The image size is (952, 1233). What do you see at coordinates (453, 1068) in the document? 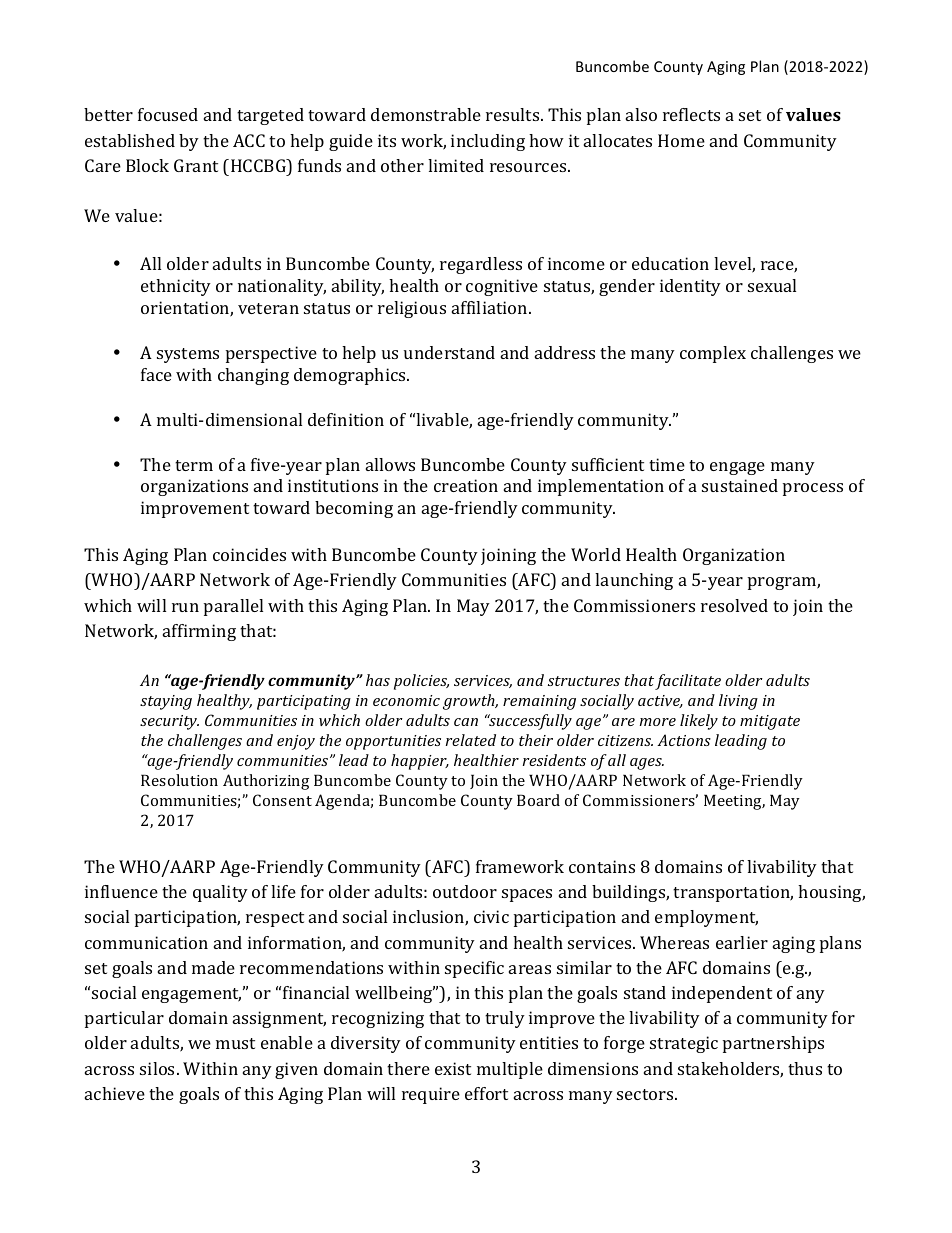
I see `exist` at bounding box center [453, 1068].
